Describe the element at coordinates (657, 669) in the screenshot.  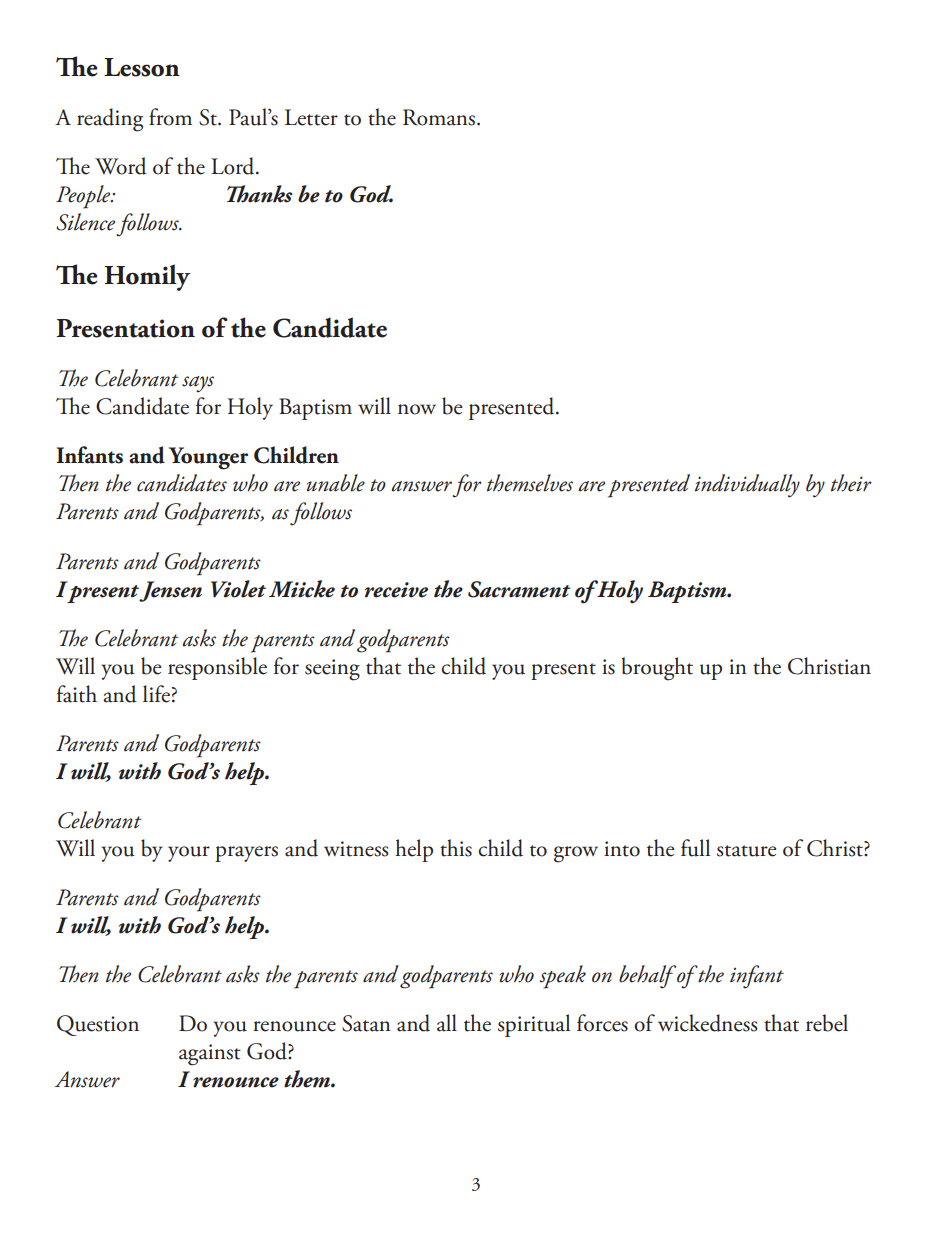
I see `brought` at that location.
